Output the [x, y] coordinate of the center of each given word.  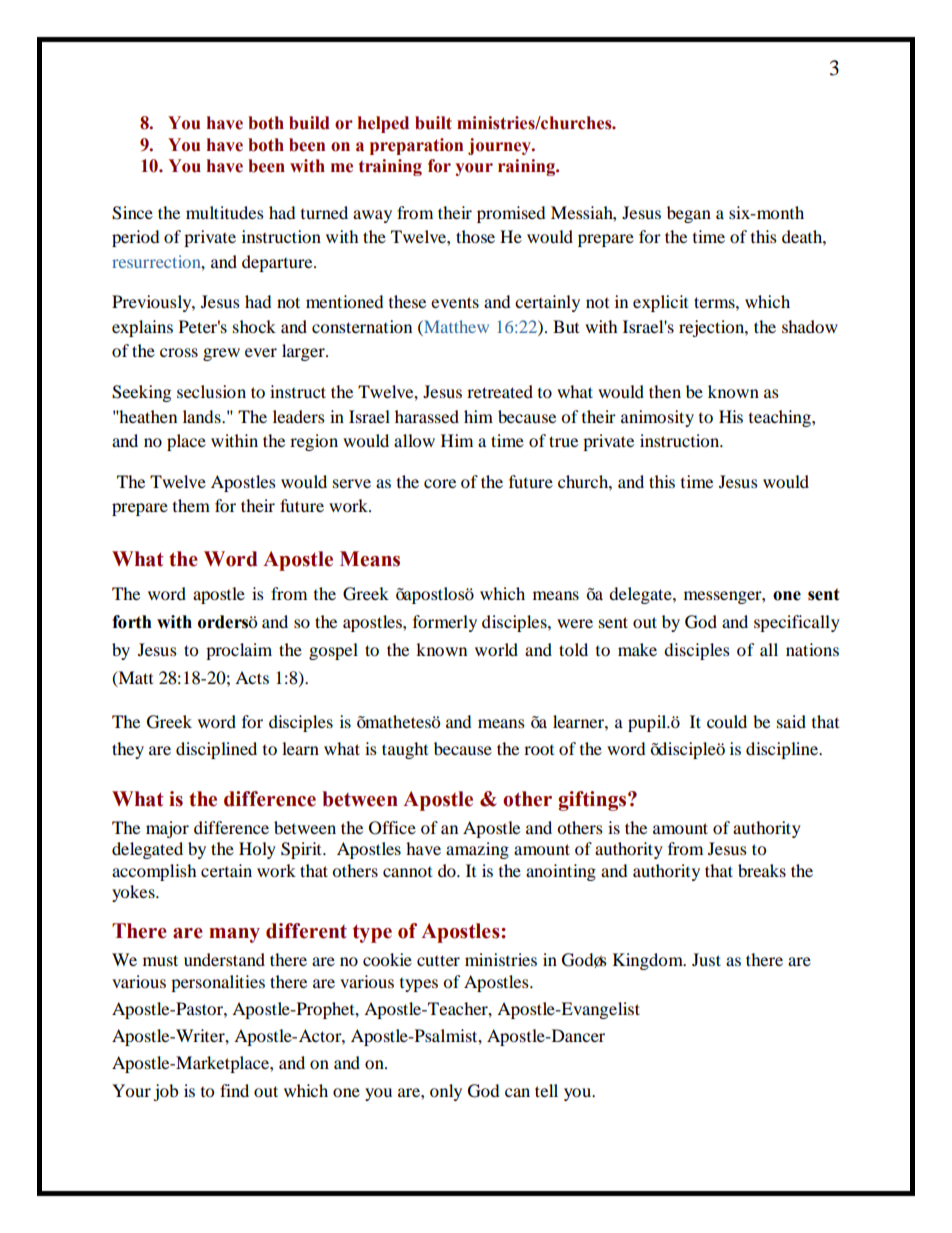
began [689, 214]
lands [203, 416]
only [446, 1092]
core [440, 483]
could [727, 721]
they [128, 750]
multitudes [225, 212]
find [234, 1090]
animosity [657, 418]
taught [405, 750]
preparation [416, 146]
